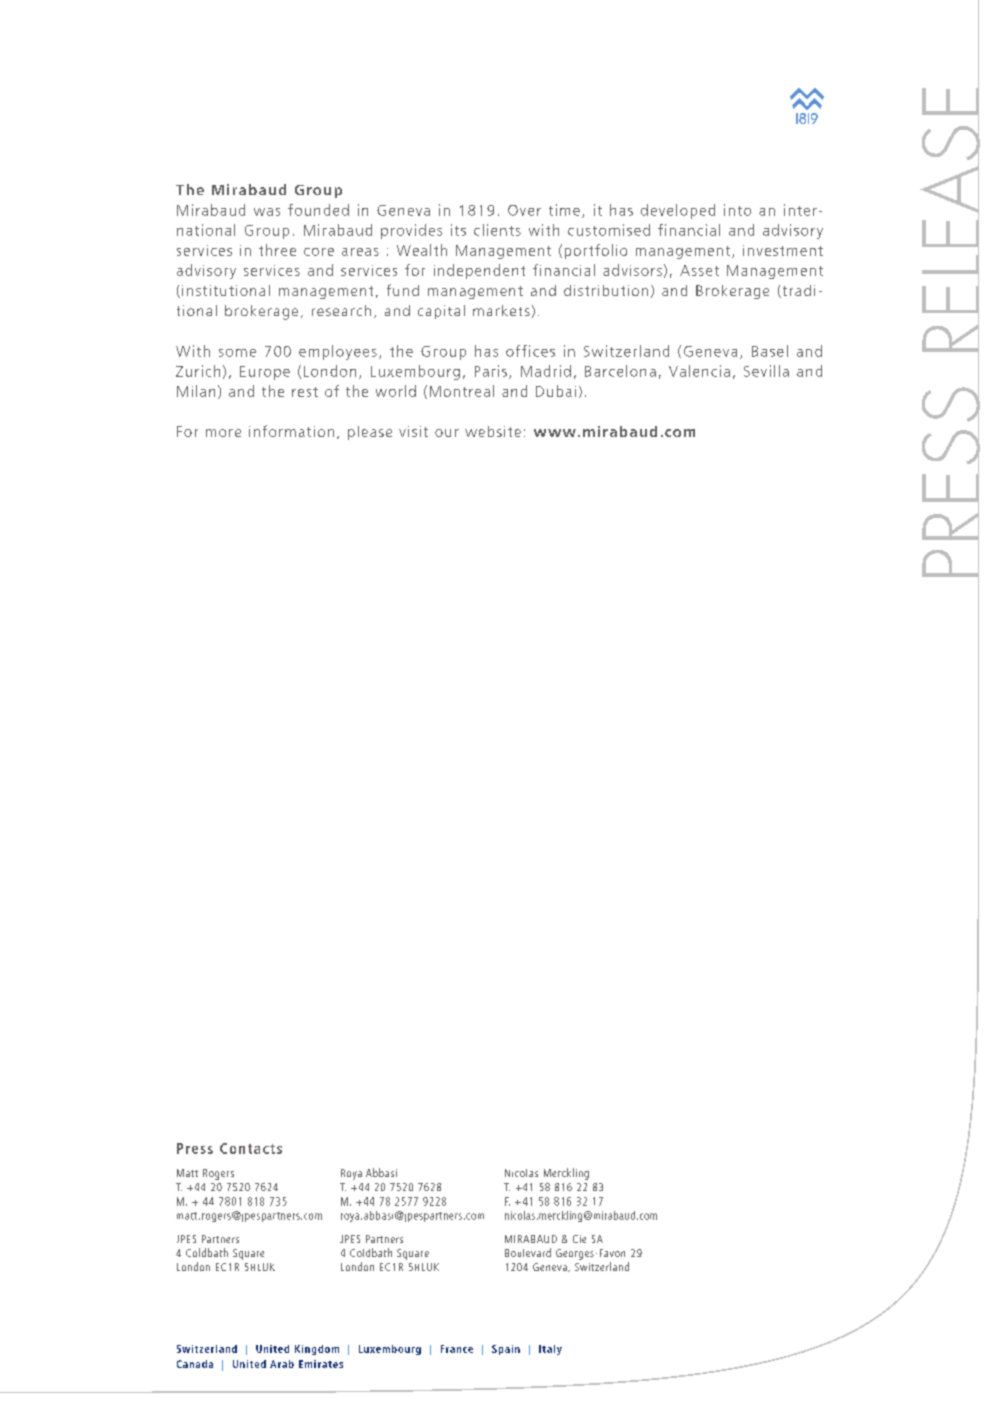 The image size is (999, 1413). I want to click on information, so click(291, 431).
